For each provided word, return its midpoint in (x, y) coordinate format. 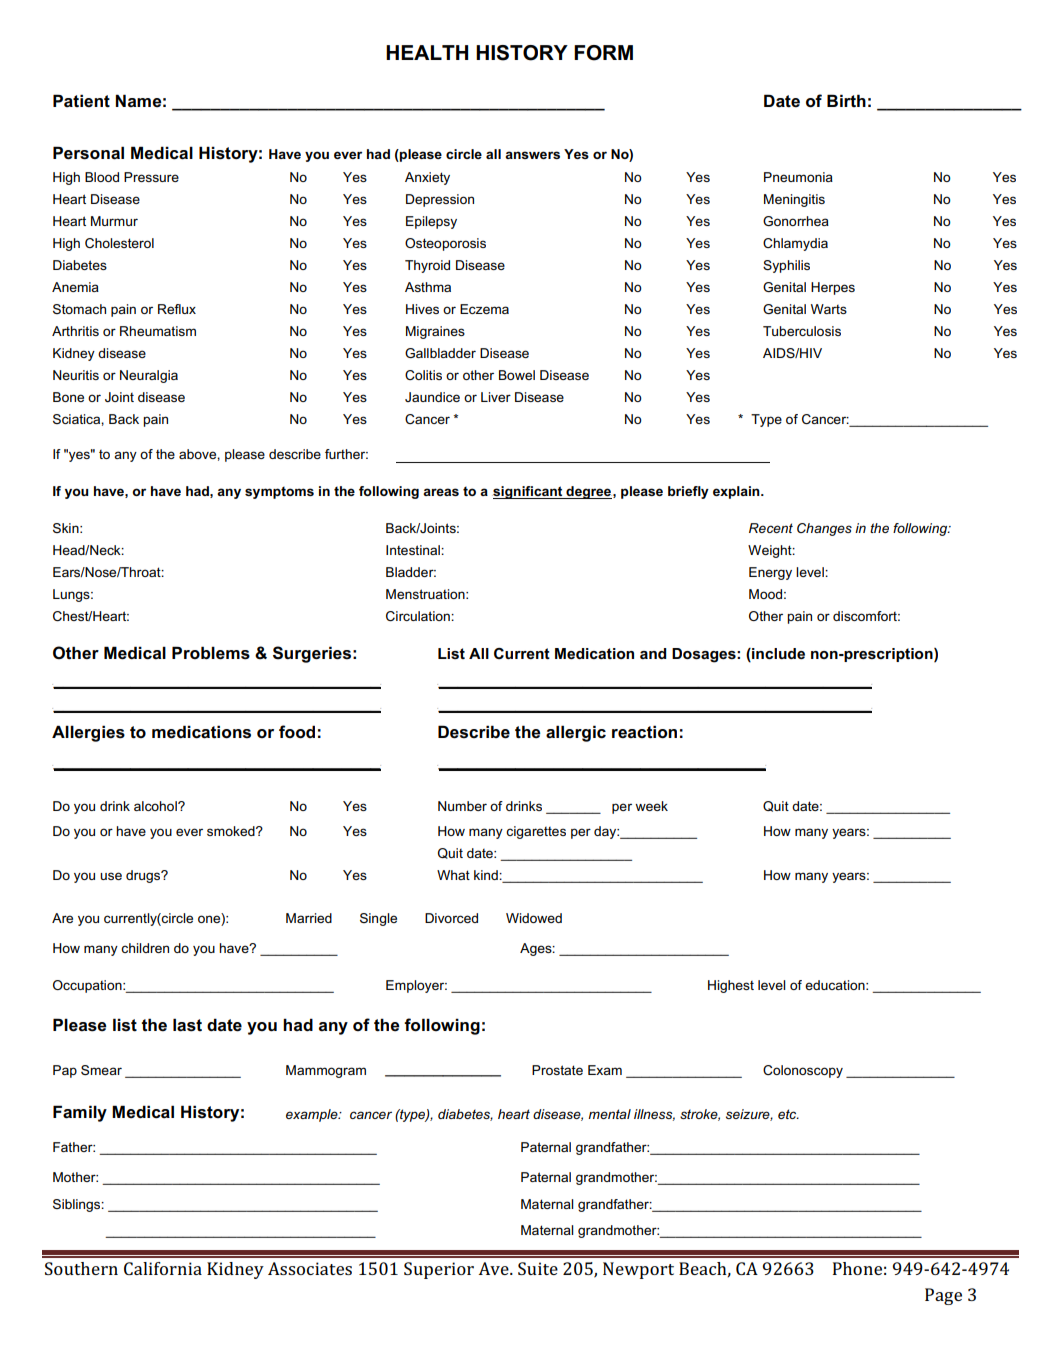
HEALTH (427, 52)
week (651, 806)
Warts (829, 309)
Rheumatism (158, 331)
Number (462, 806)
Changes (824, 529)
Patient (81, 101)
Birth (846, 100)
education (836, 985)
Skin (67, 528)
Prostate (557, 1070)
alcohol (156, 806)
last (187, 1025)
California (163, 1268)
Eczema (484, 309)
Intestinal (414, 550)
